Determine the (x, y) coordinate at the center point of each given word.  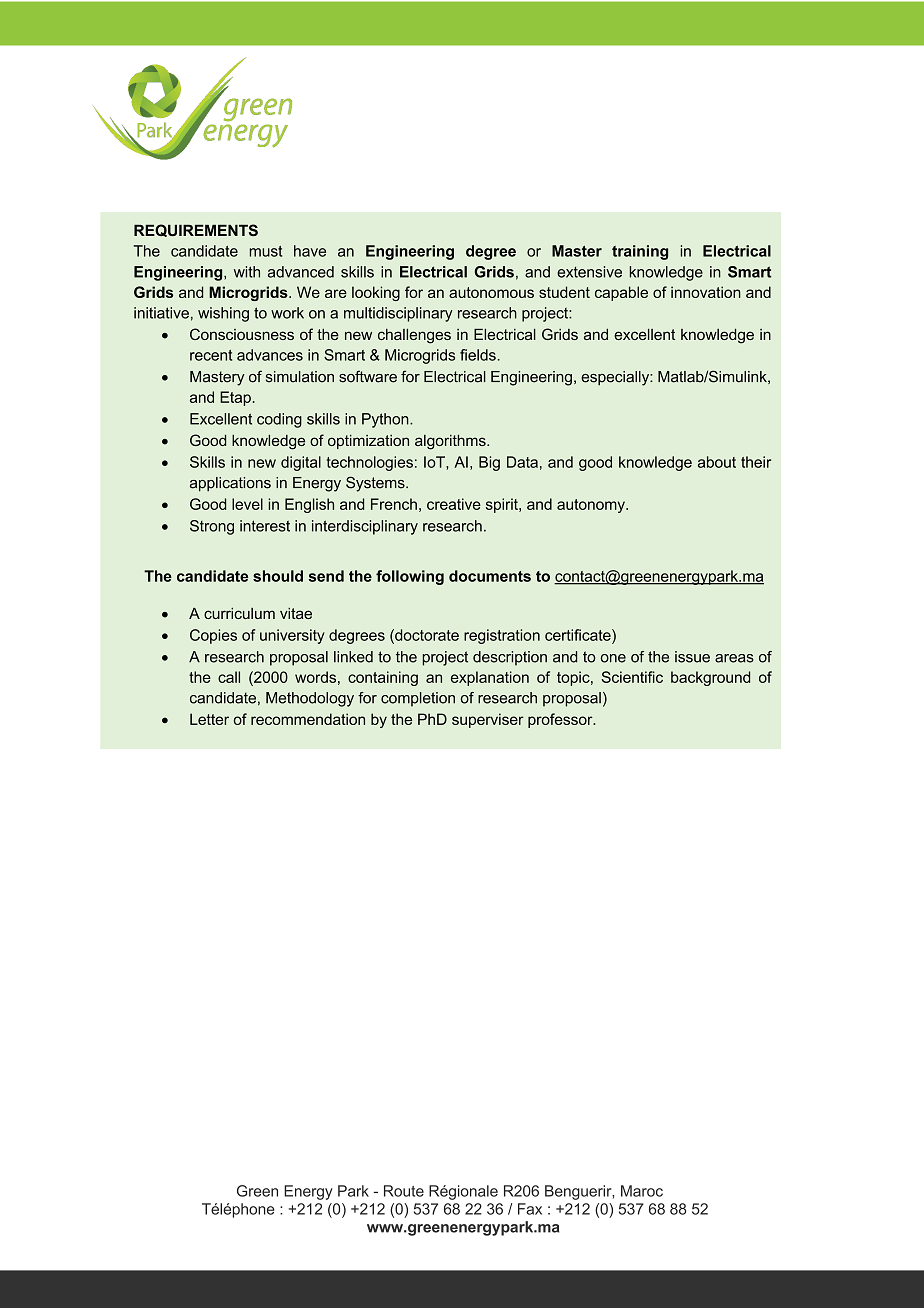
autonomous (491, 292)
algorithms (451, 442)
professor (561, 720)
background (710, 678)
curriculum (239, 613)
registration (502, 636)
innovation (706, 292)
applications (230, 484)
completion (418, 699)
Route (404, 1191)
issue (692, 657)
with (247, 272)
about (717, 462)
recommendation (308, 719)
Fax (530, 1209)
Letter (209, 719)
